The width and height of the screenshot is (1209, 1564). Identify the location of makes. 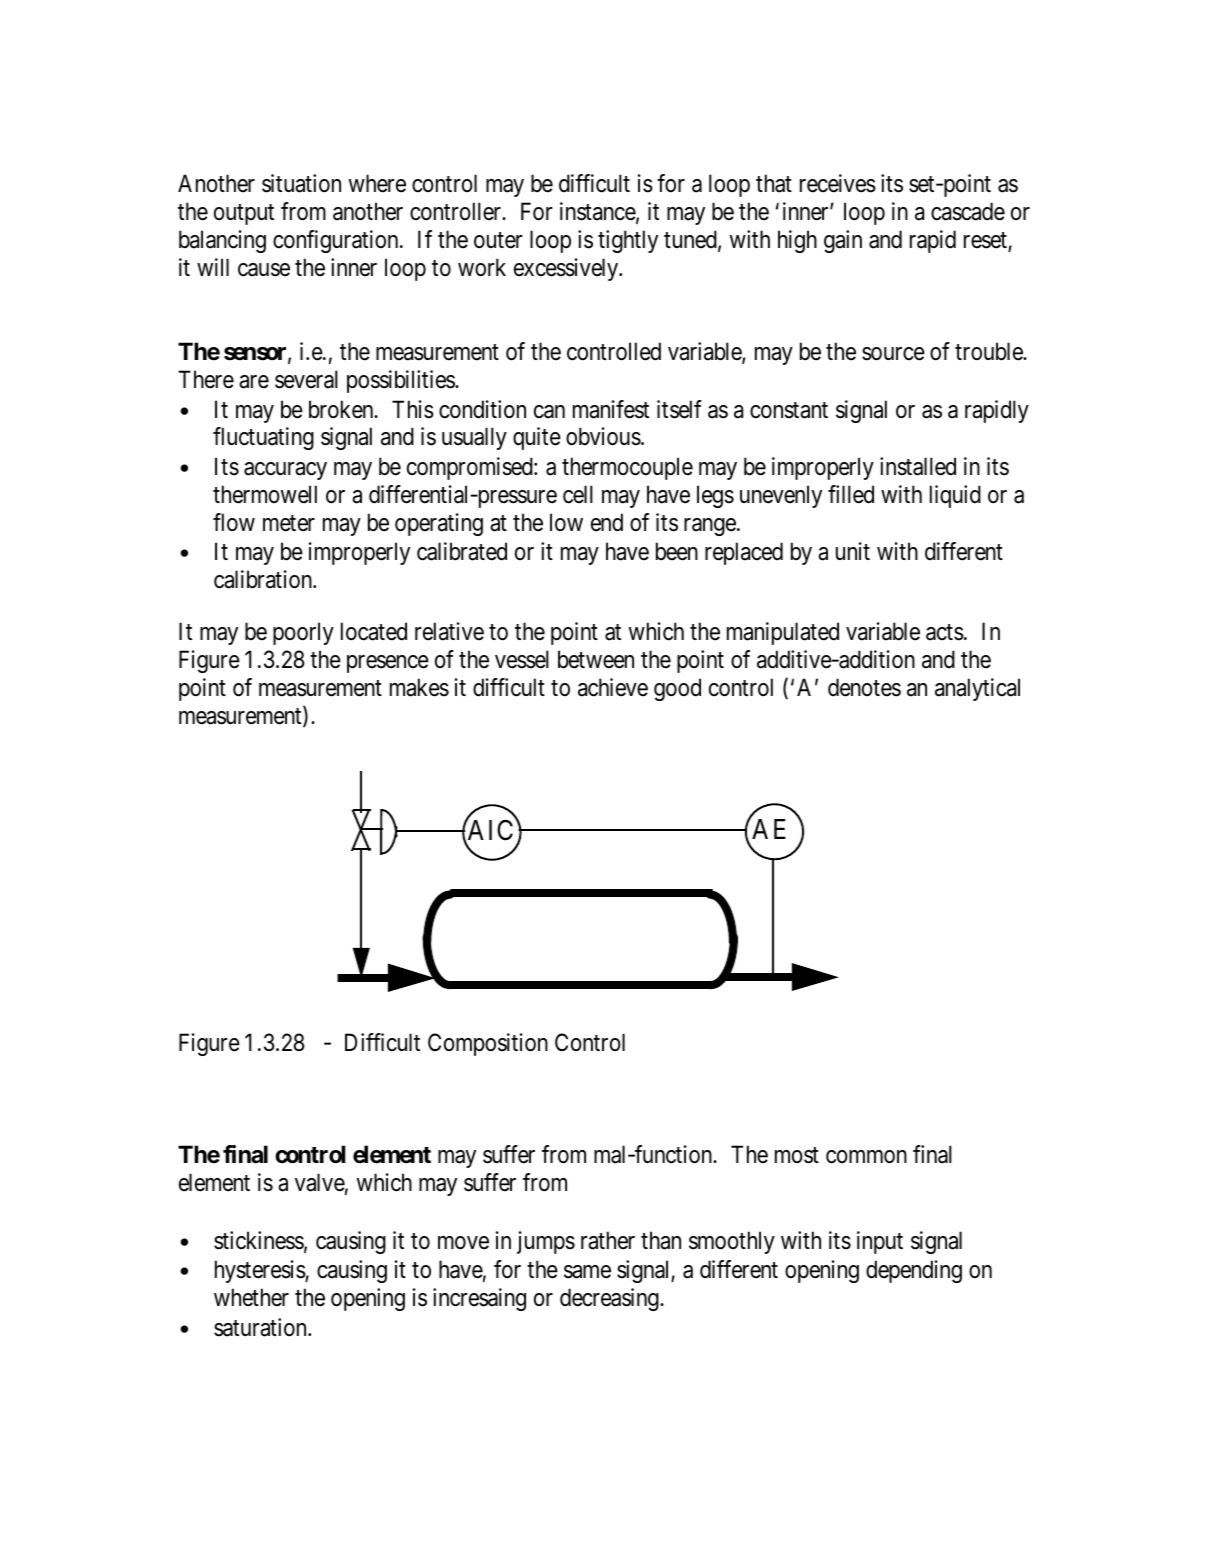
(419, 687).
